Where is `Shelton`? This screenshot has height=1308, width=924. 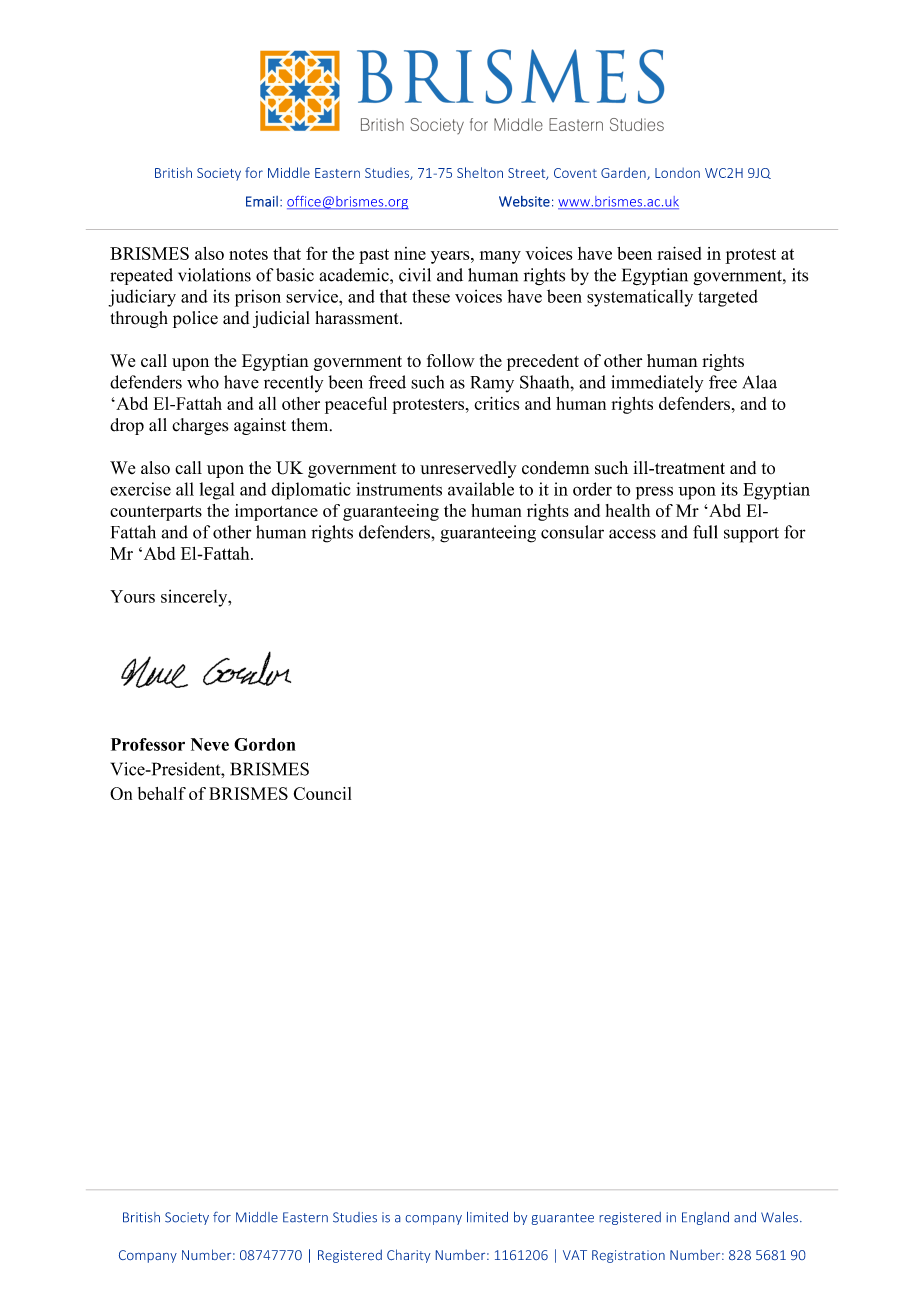
Shelton is located at coordinates (480, 172).
